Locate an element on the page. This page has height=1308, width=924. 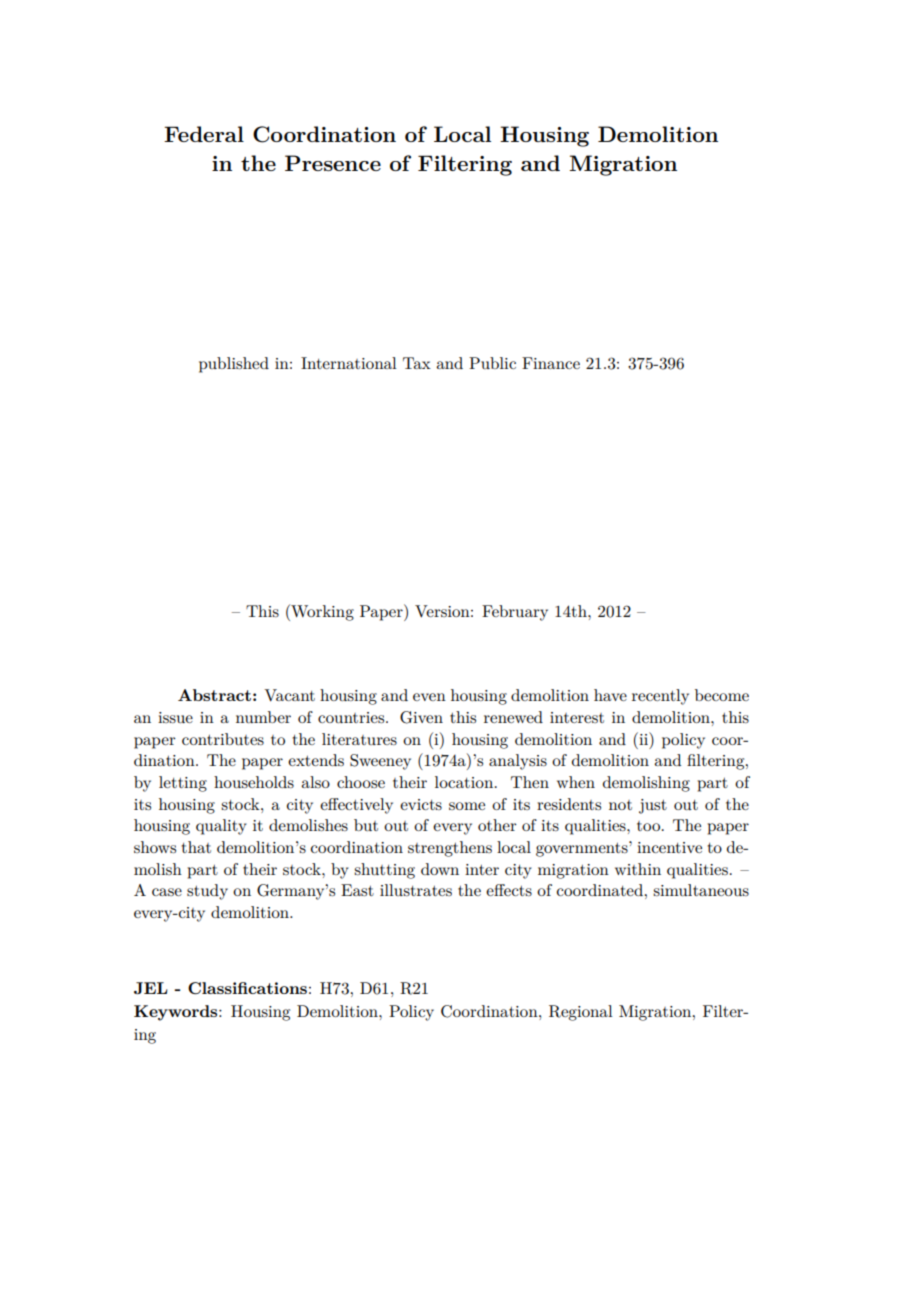
Finance is located at coordinates (551, 363).
